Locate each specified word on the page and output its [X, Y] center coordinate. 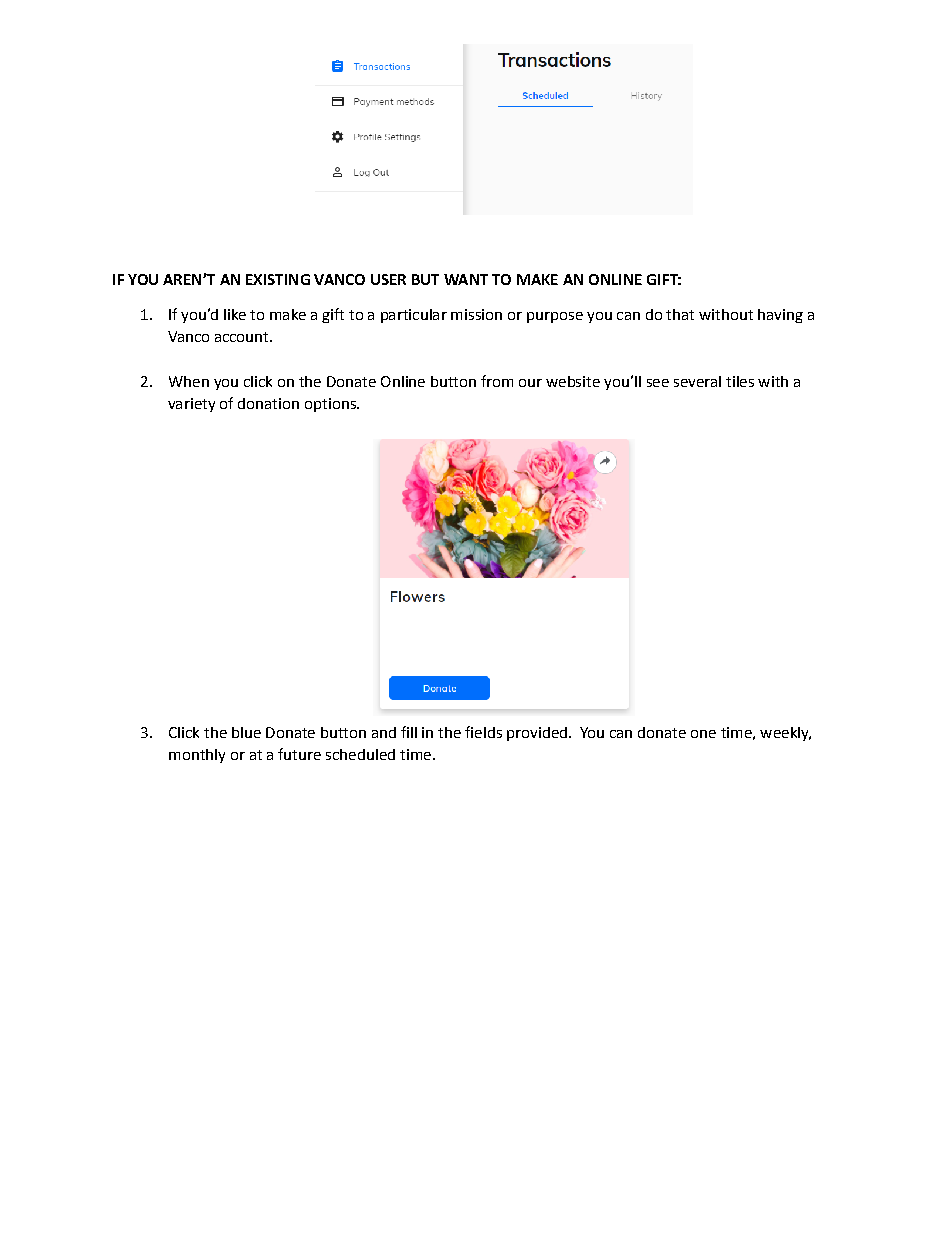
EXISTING [278, 279]
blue [246, 732]
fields [483, 732]
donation [268, 403]
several [697, 381]
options [331, 405]
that [680, 314]
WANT [466, 279]
